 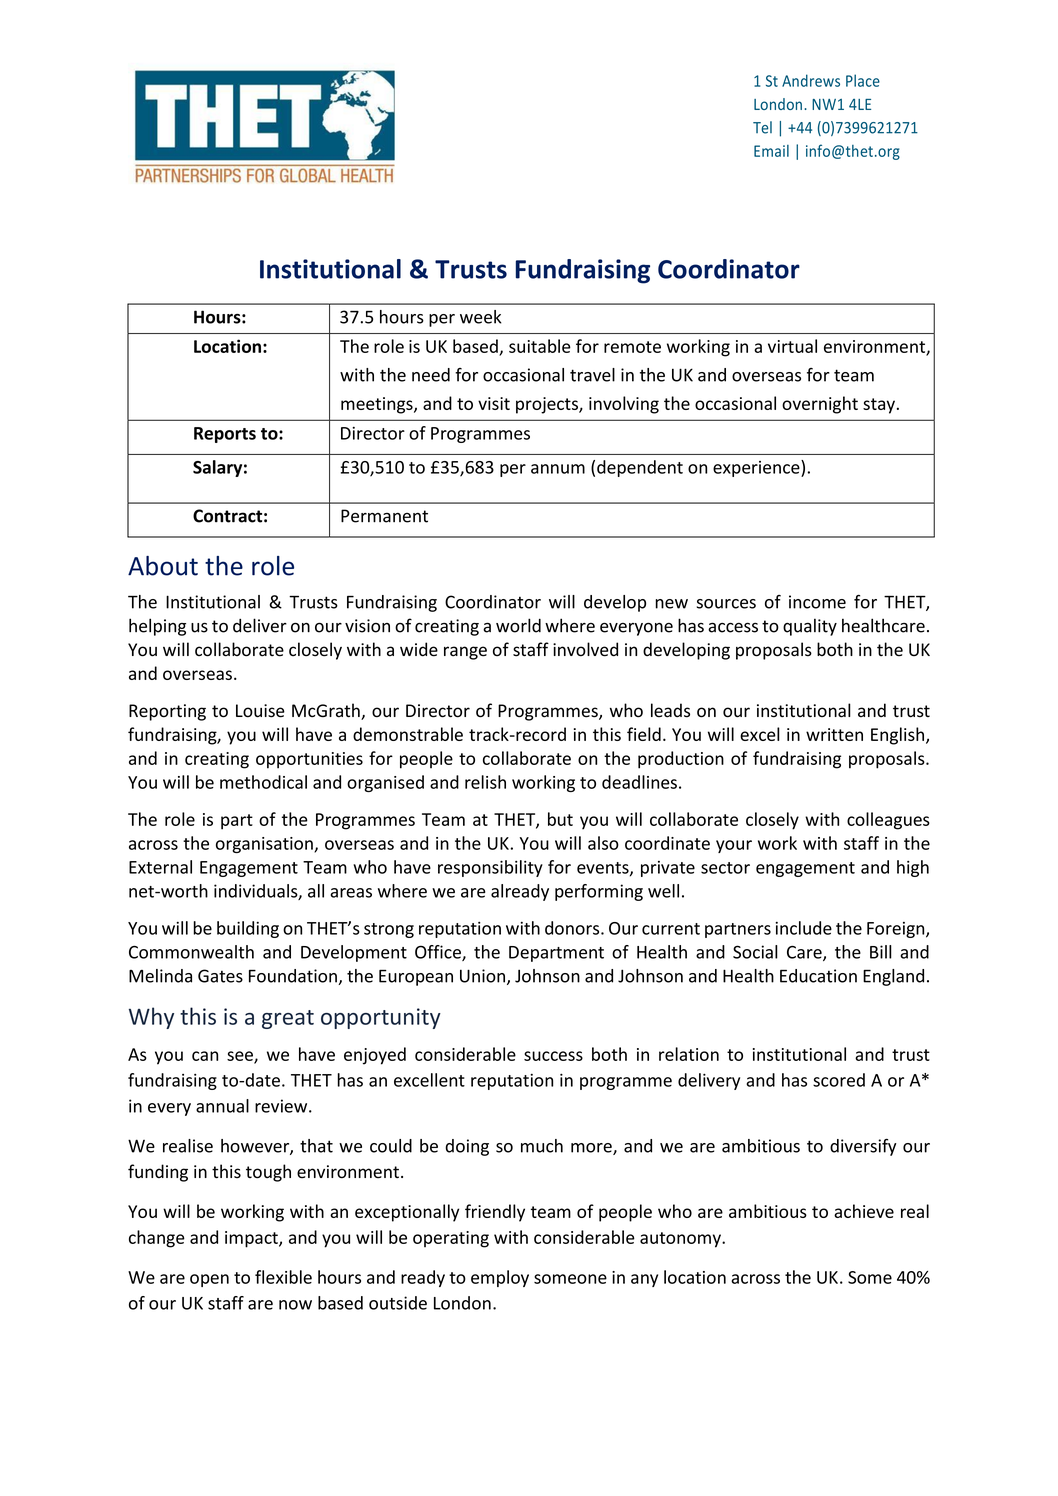 What do you see at coordinates (811, 80) in the screenshot?
I see `Andrews` at bounding box center [811, 80].
